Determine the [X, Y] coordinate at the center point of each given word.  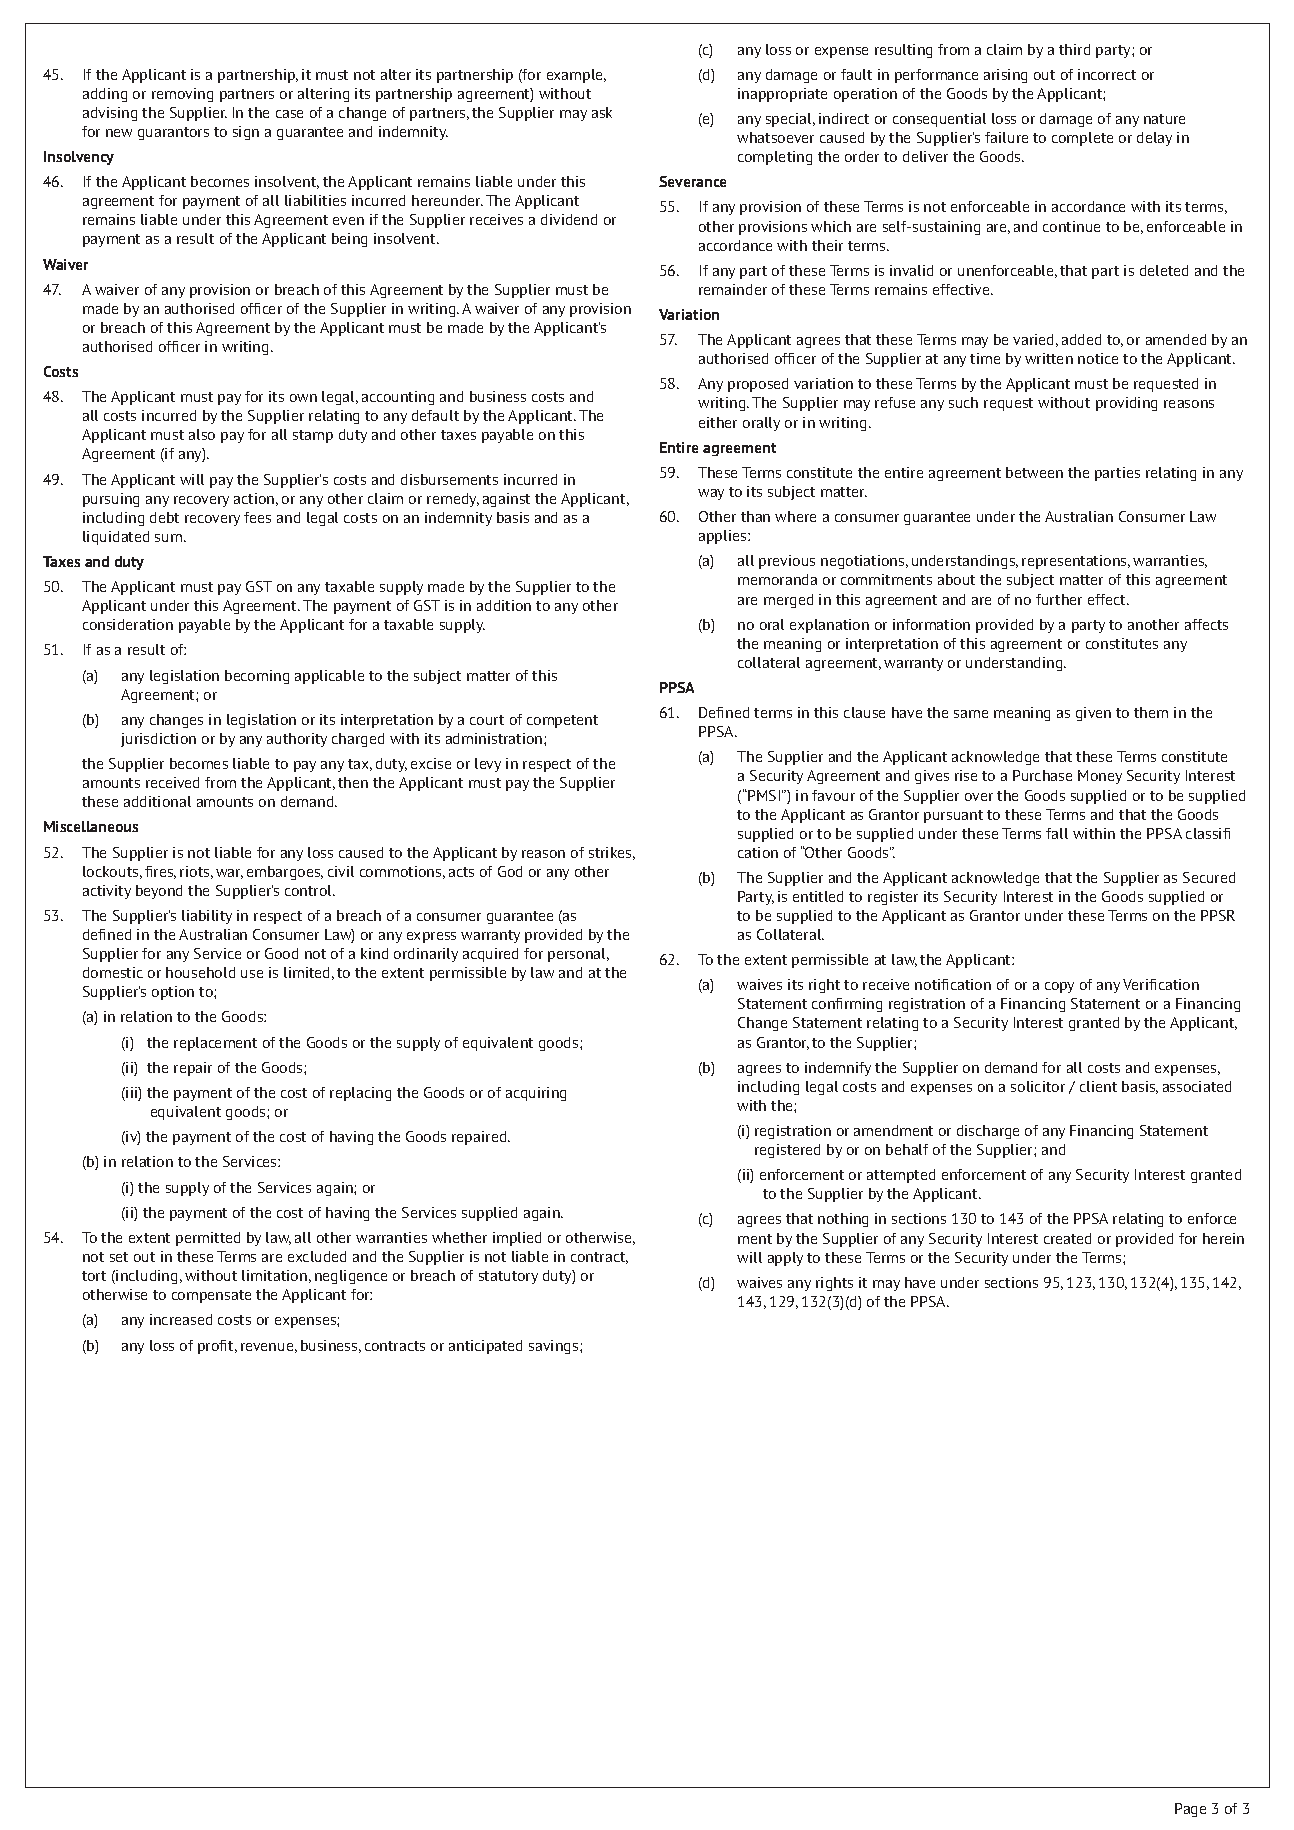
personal [578, 955]
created [1067, 1238]
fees [257, 517]
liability [207, 917]
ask [602, 112]
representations [1075, 562]
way [711, 494]
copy [1059, 987]
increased [181, 1319]
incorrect [1107, 74]
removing [182, 95]
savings [555, 1347]
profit [217, 1347]
